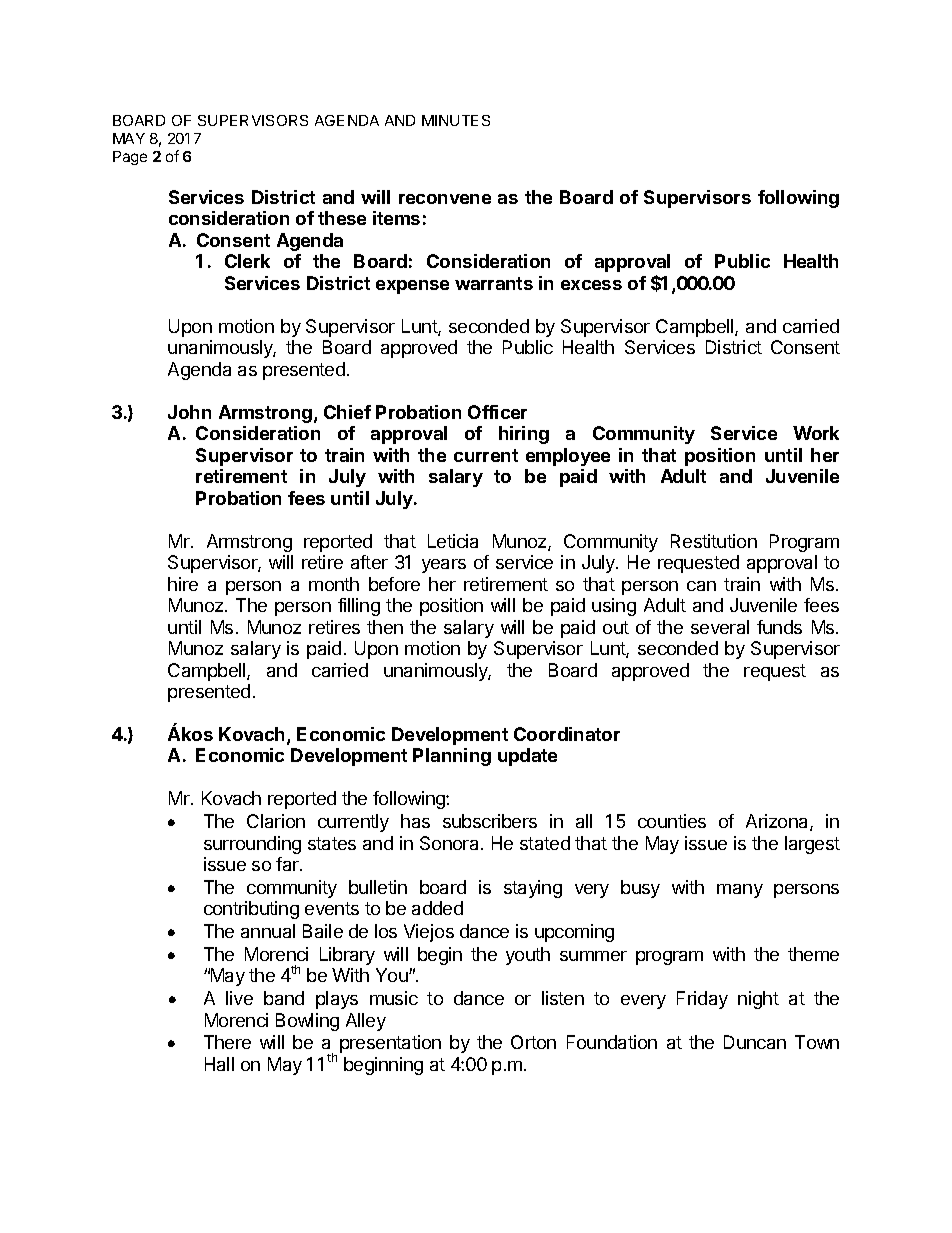 This screenshot has height=1233, width=952. I want to click on Page, so click(130, 158).
